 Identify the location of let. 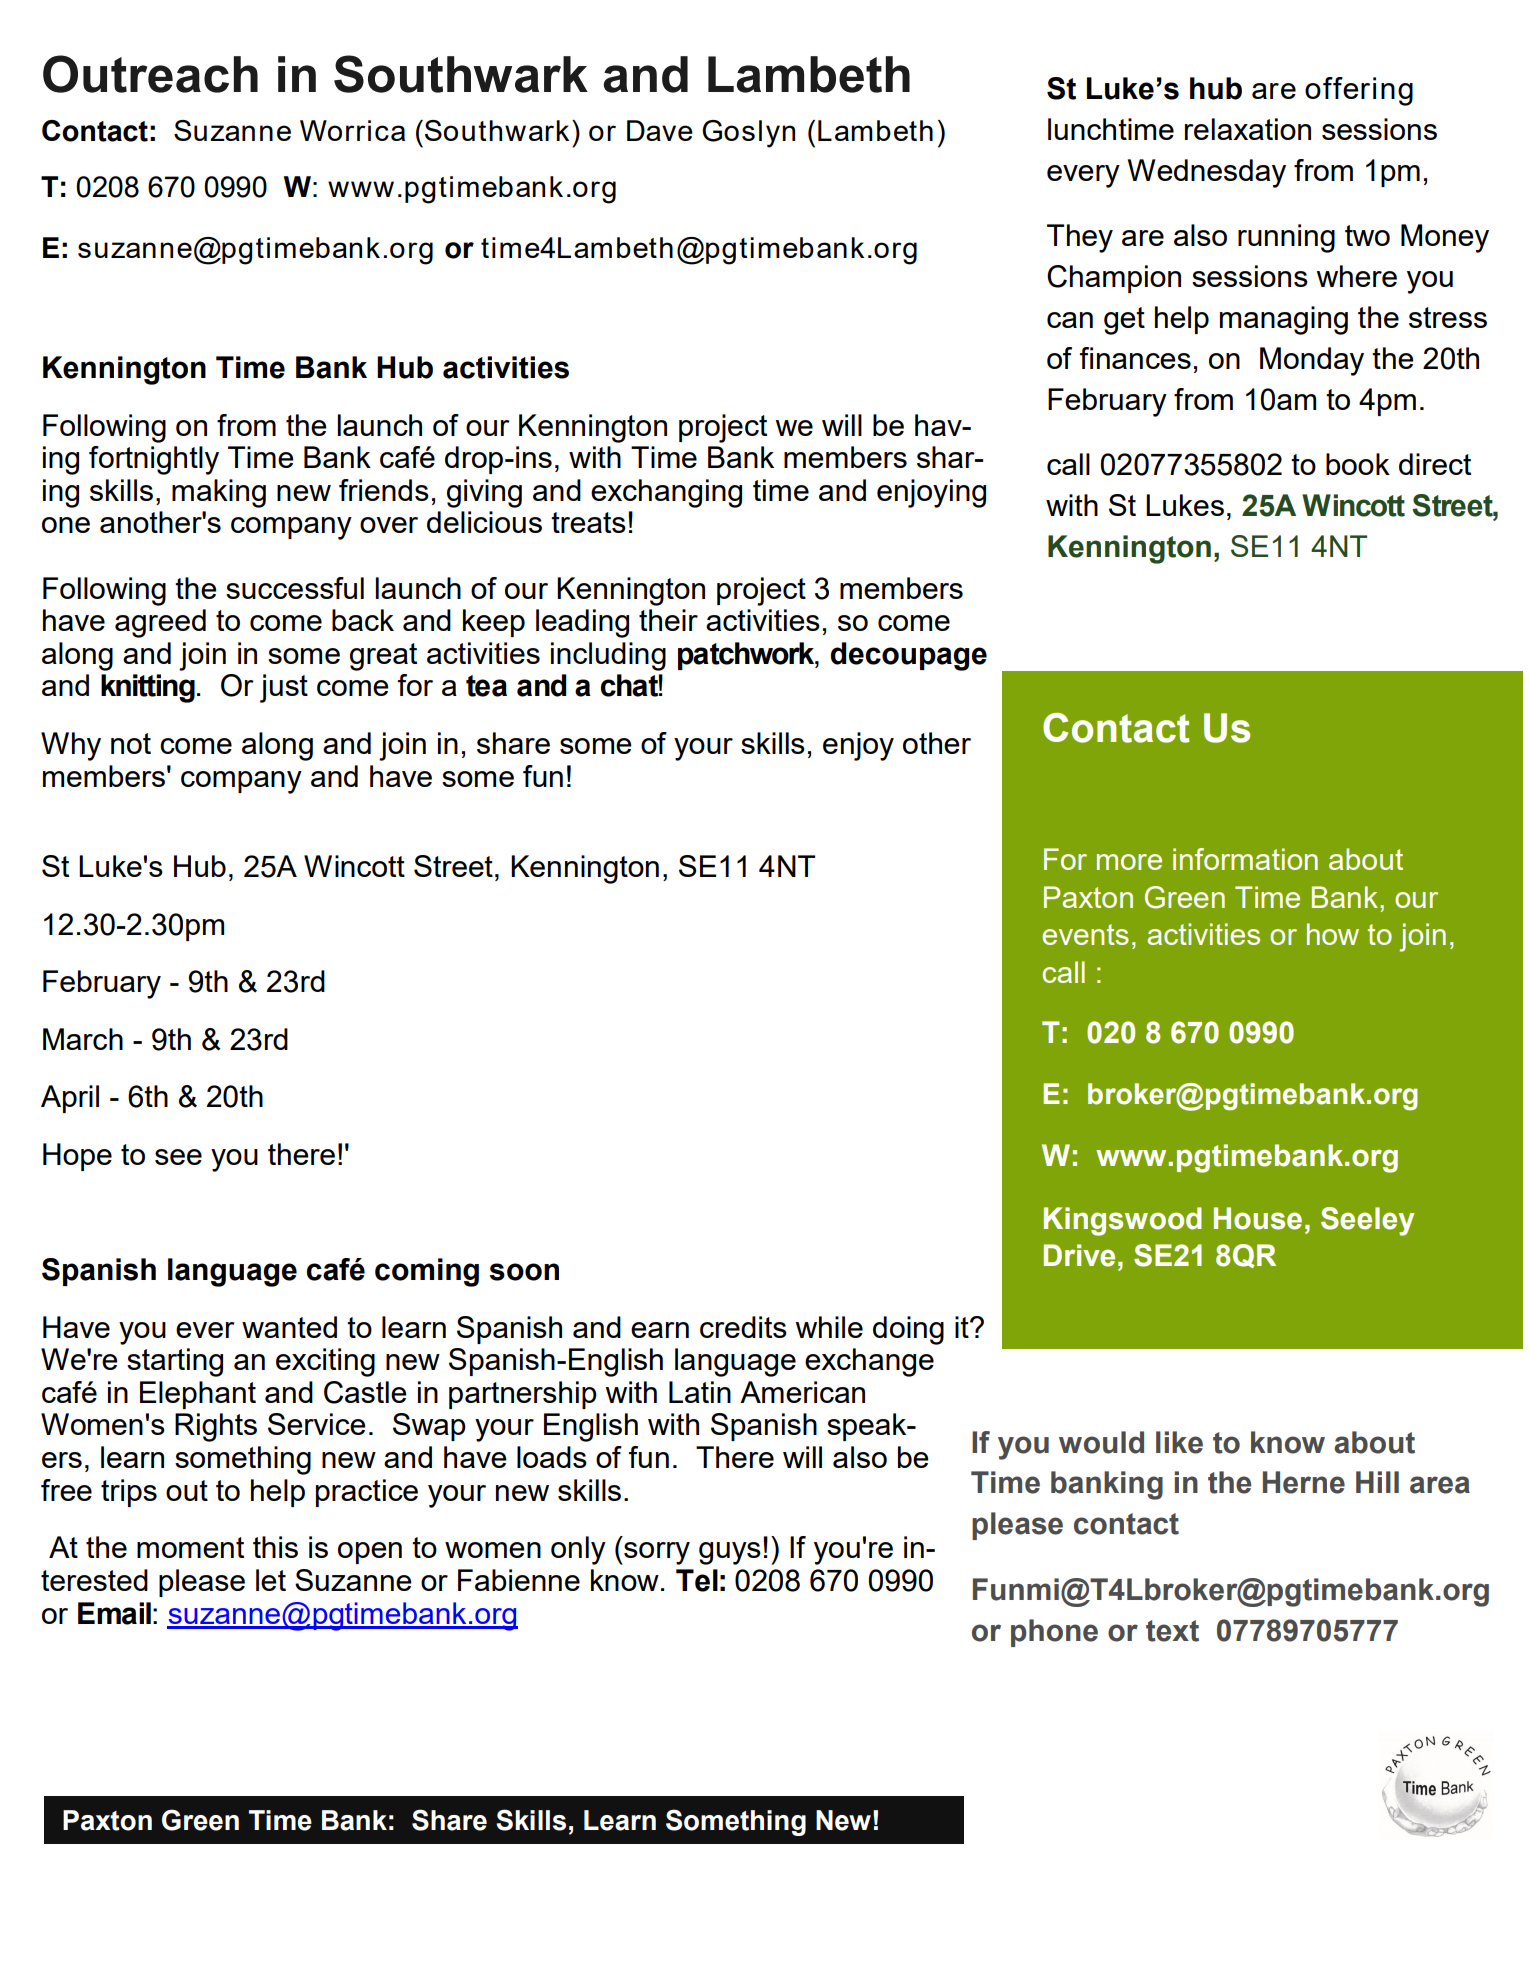
(271, 1580).
